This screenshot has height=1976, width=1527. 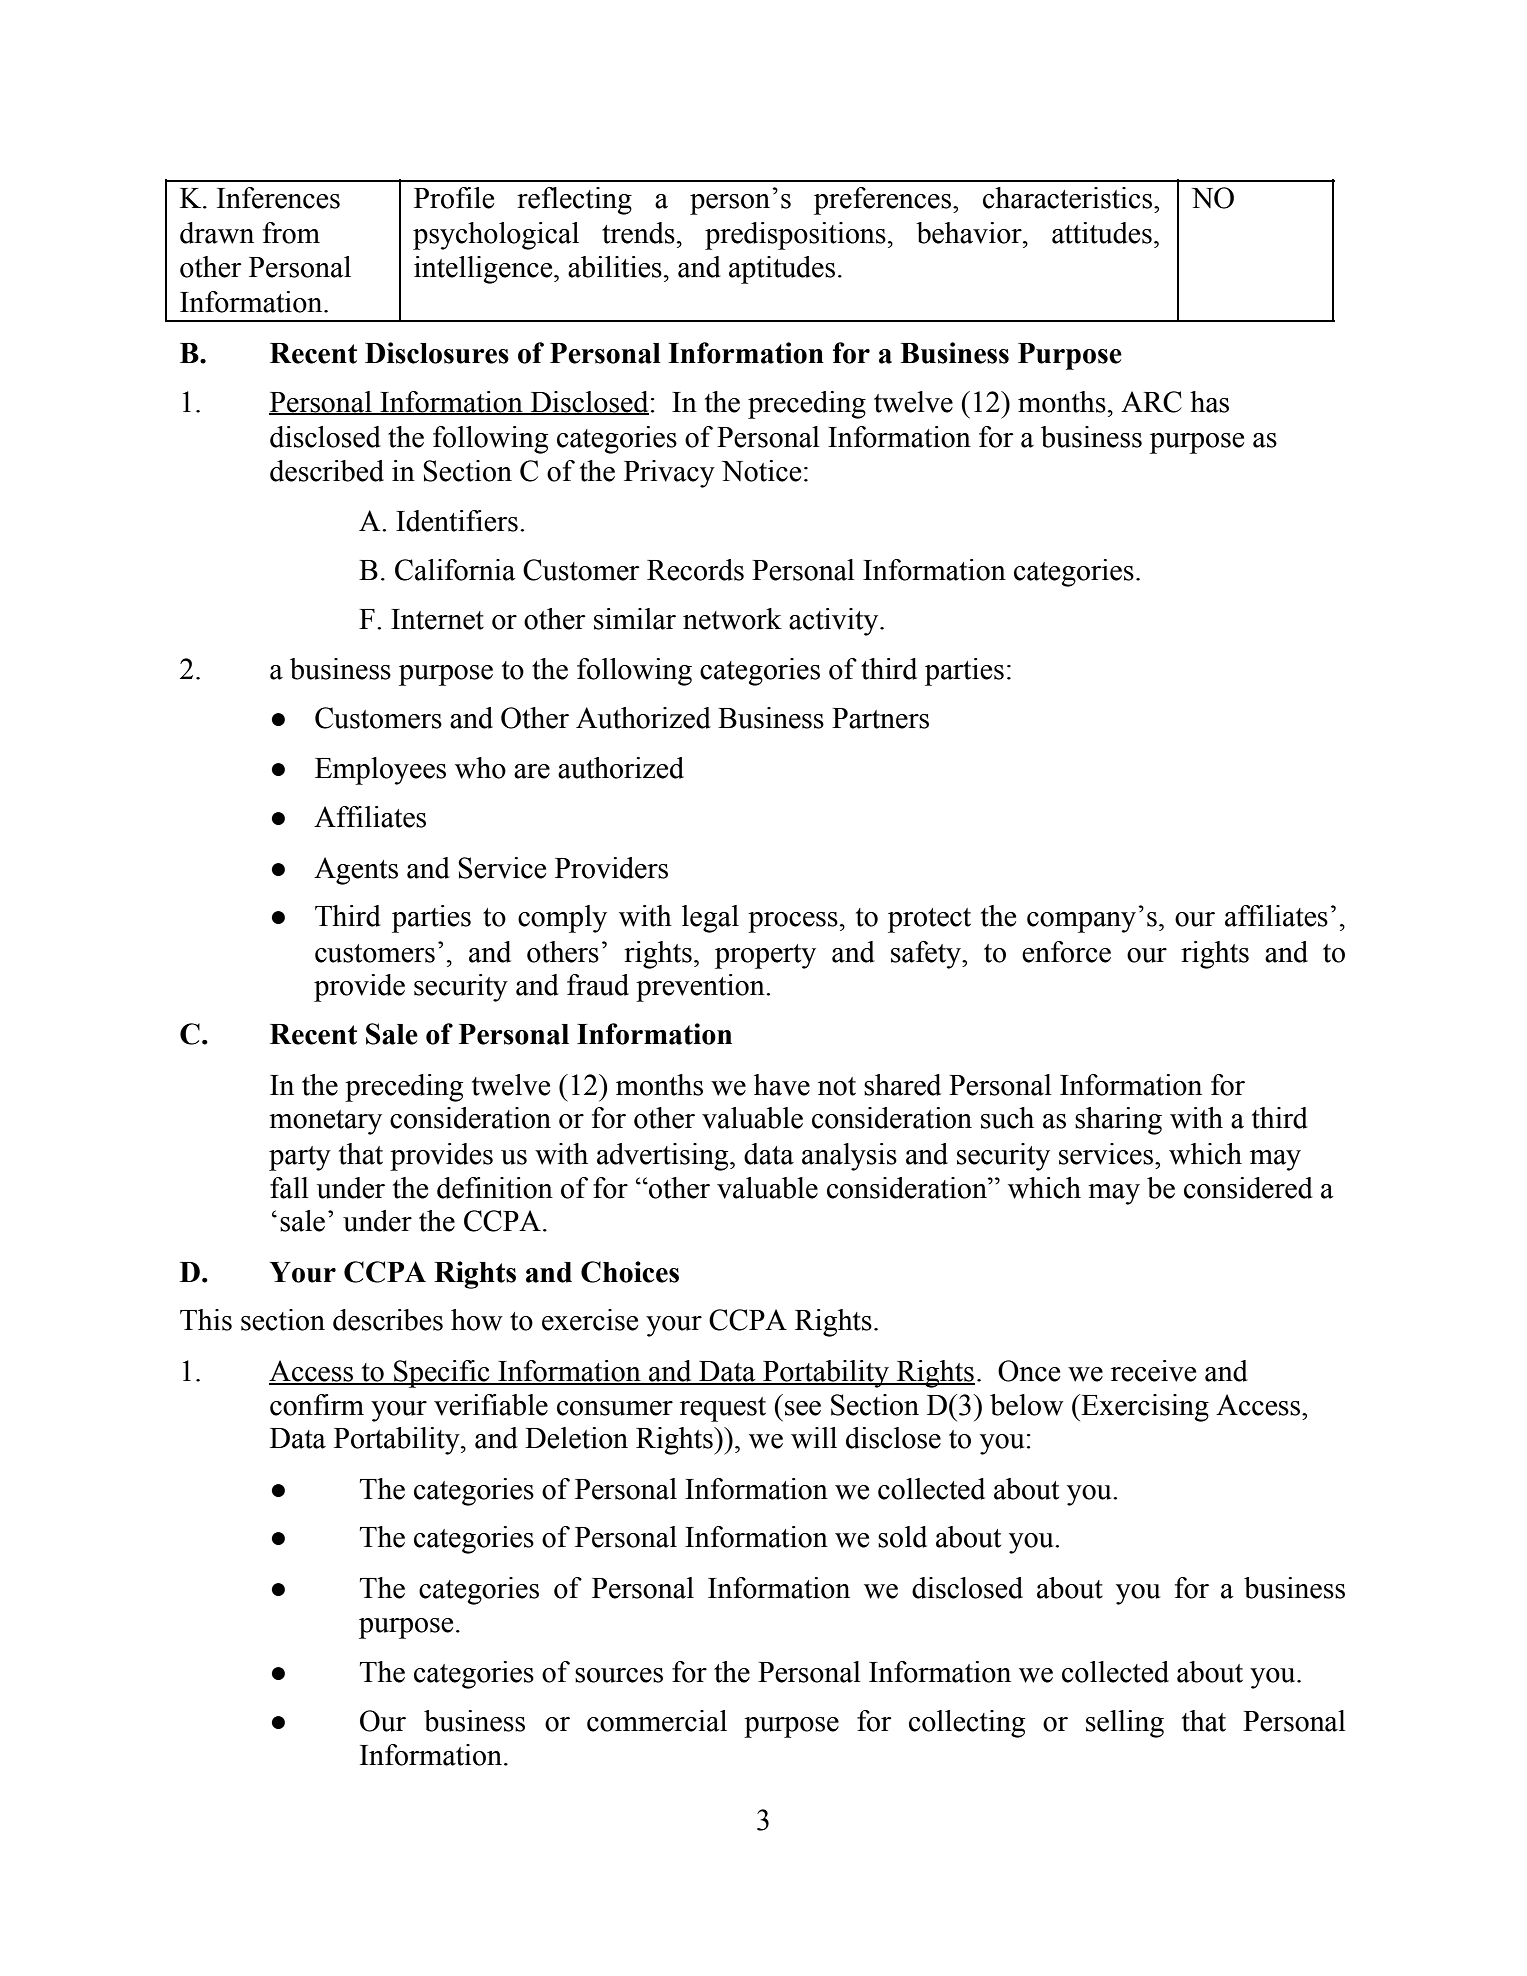 I want to click on monetary, so click(x=325, y=1122).
